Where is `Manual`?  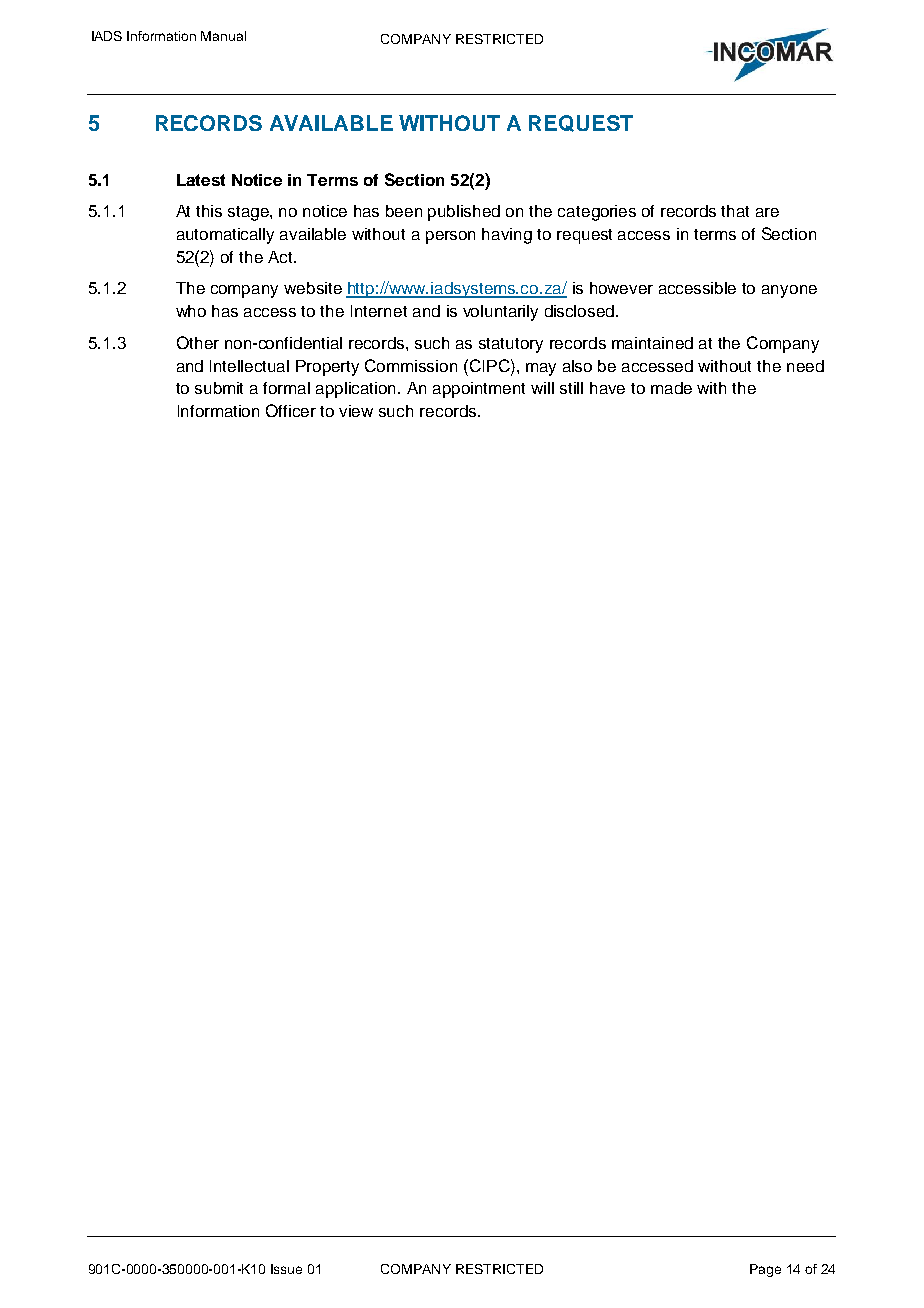 Manual is located at coordinates (223, 36).
